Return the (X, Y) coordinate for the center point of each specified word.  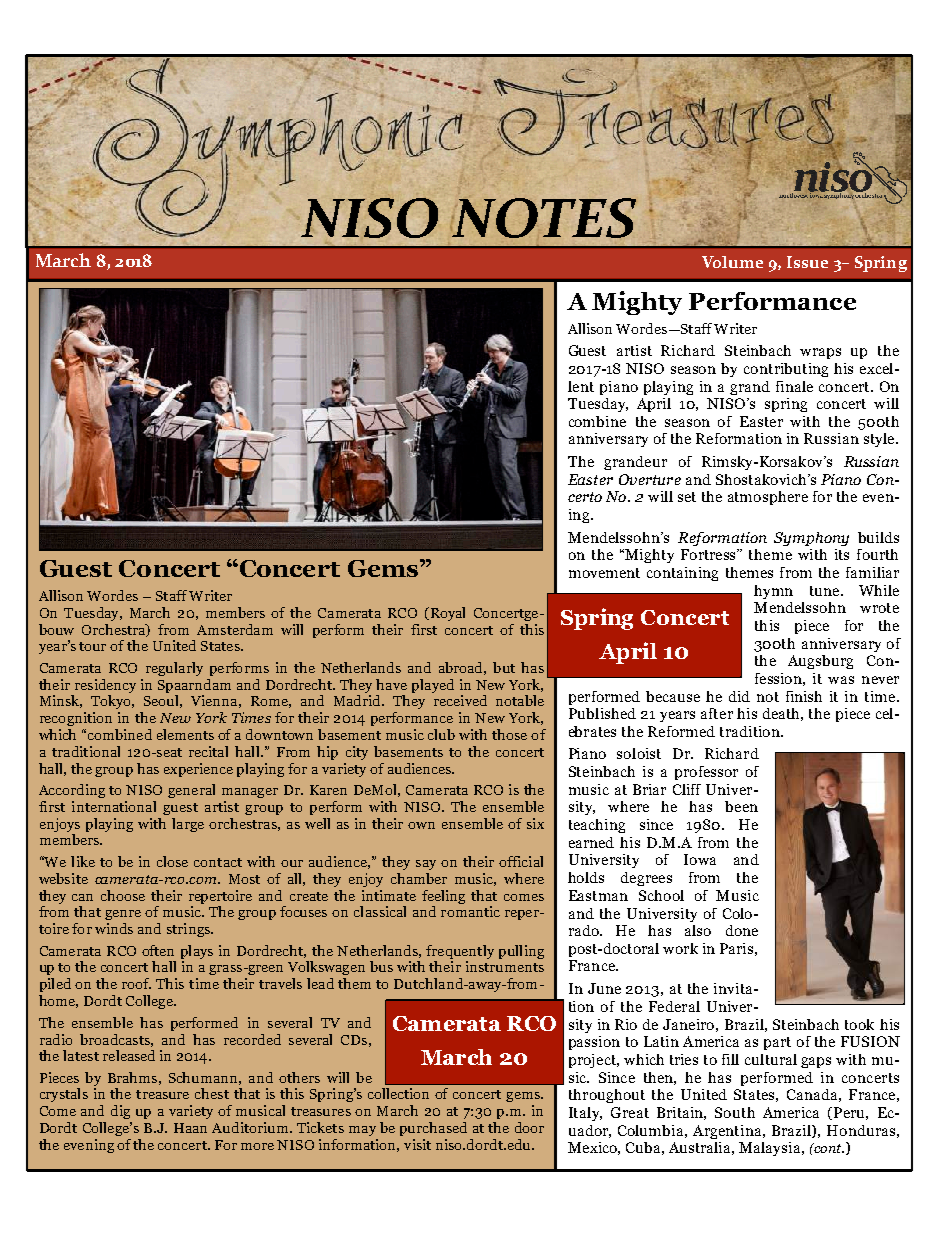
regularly (174, 669)
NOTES (543, 218)
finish (804, 696)
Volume (732, 262)
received (460, 700)
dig (120, 1112)
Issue (807, 262)
